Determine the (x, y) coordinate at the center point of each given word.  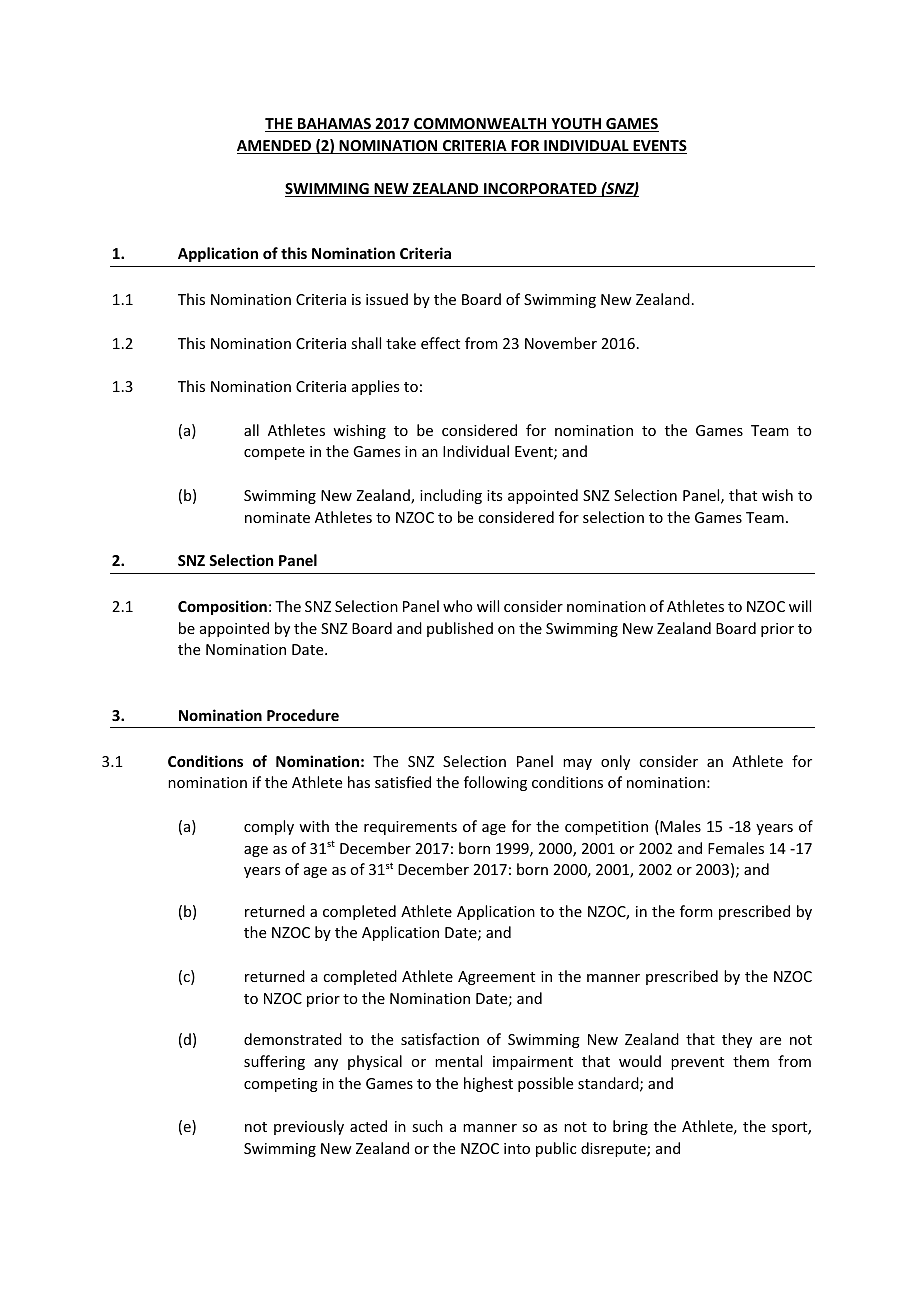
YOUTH (576, 125)
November (561, 343)
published (460, 629)
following (495, 783)
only (615, 762)
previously (309, 1127)
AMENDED (275, 147)
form (696, 911)
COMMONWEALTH (480, 125)
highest (488, 1084)
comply (269, 827)
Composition (222, 607)
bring (630, 1127)
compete (274, 453)
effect (440, 343)
